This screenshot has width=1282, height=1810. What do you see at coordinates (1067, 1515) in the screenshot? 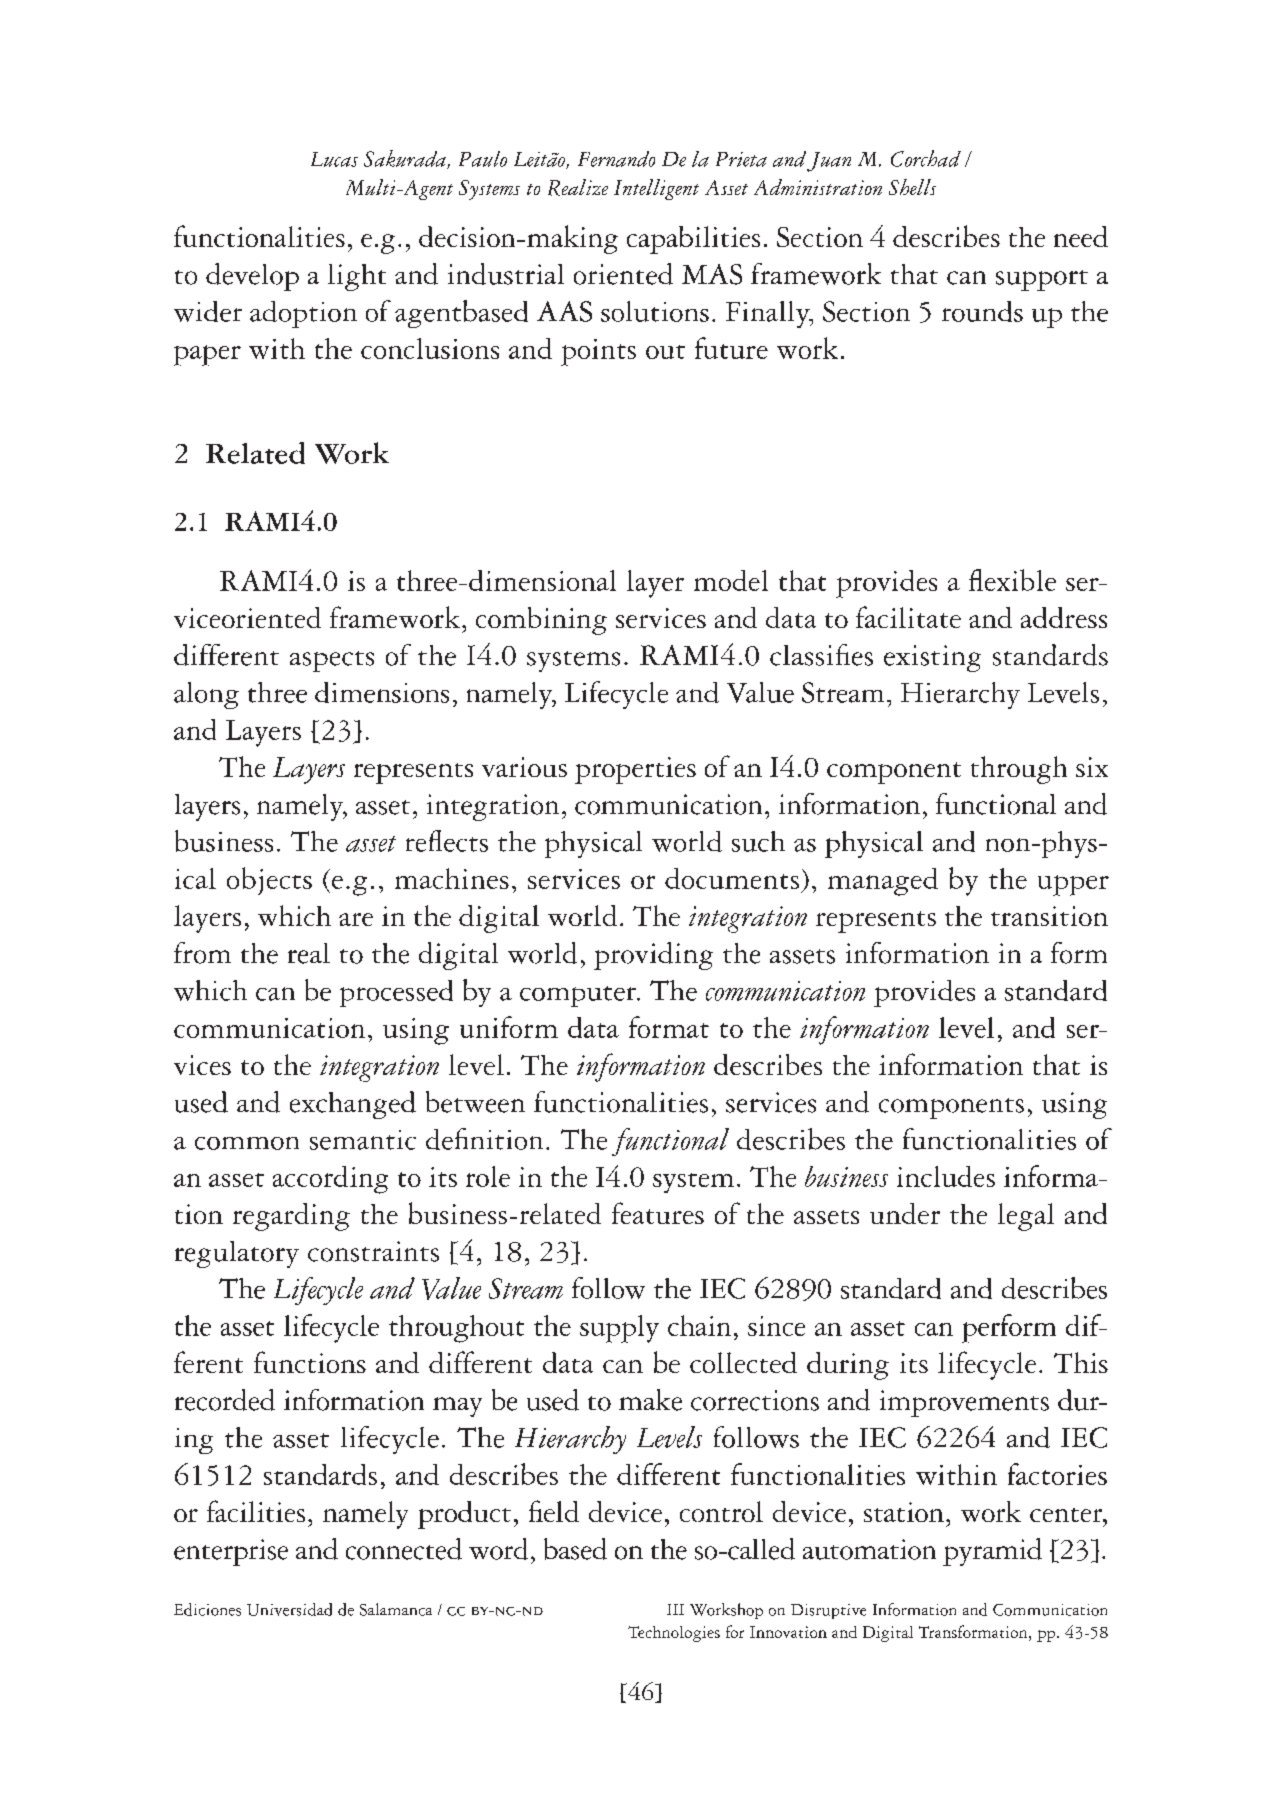
I see `center` at bounding box center [1067, 1515].
